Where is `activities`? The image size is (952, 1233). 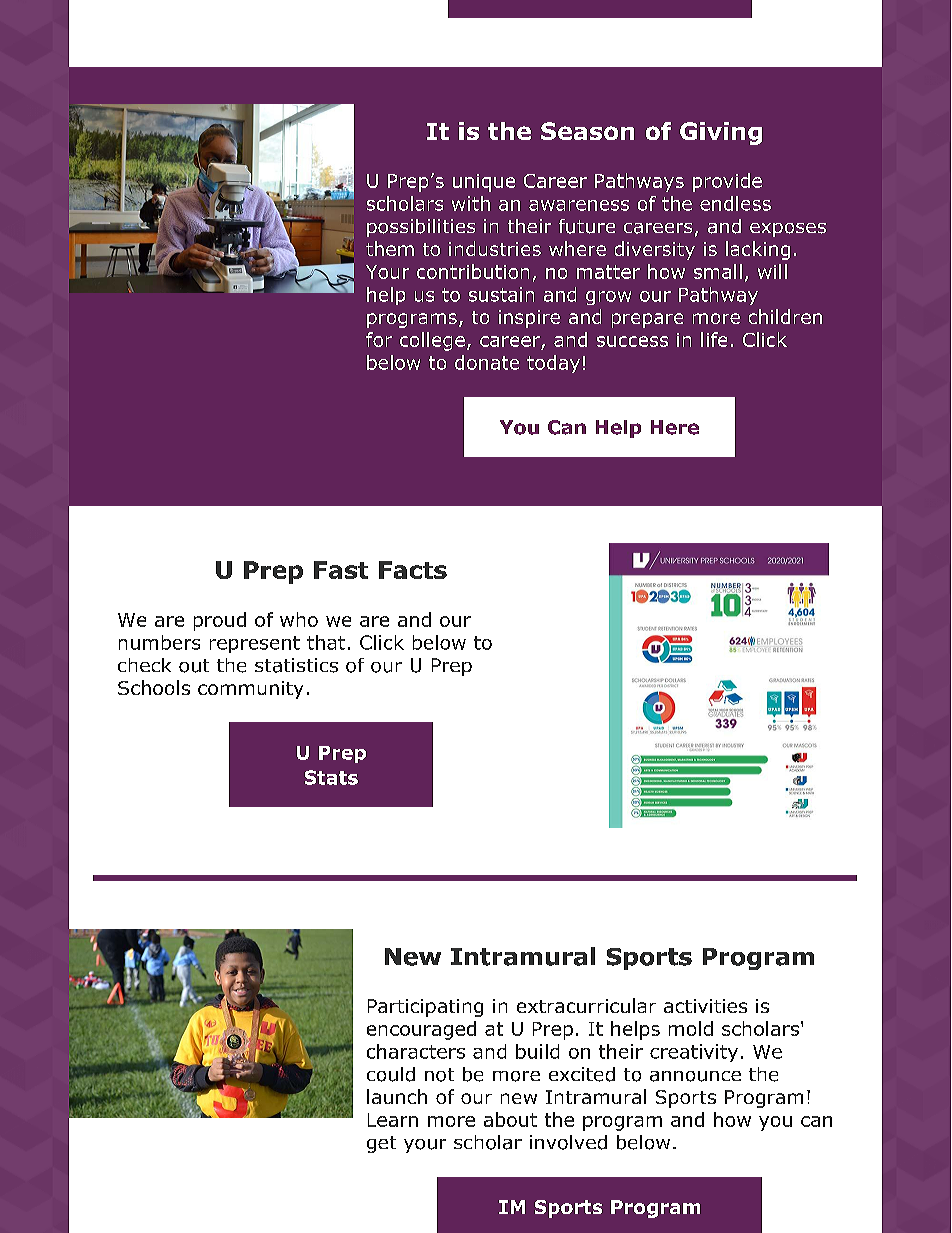 activities is located at coordinates (705, 1006).
